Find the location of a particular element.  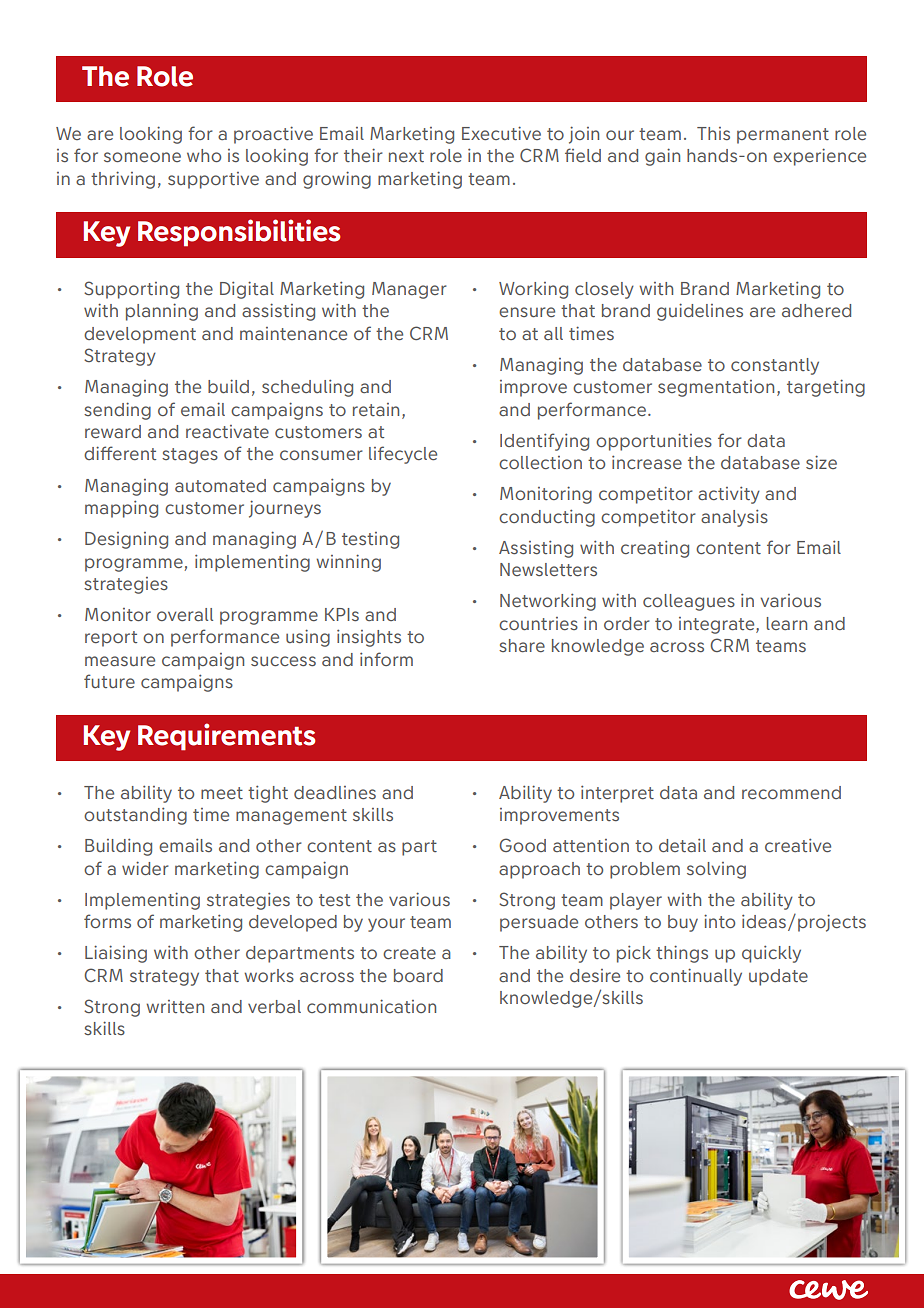

colleagues is located at coordinates (689, 602).
